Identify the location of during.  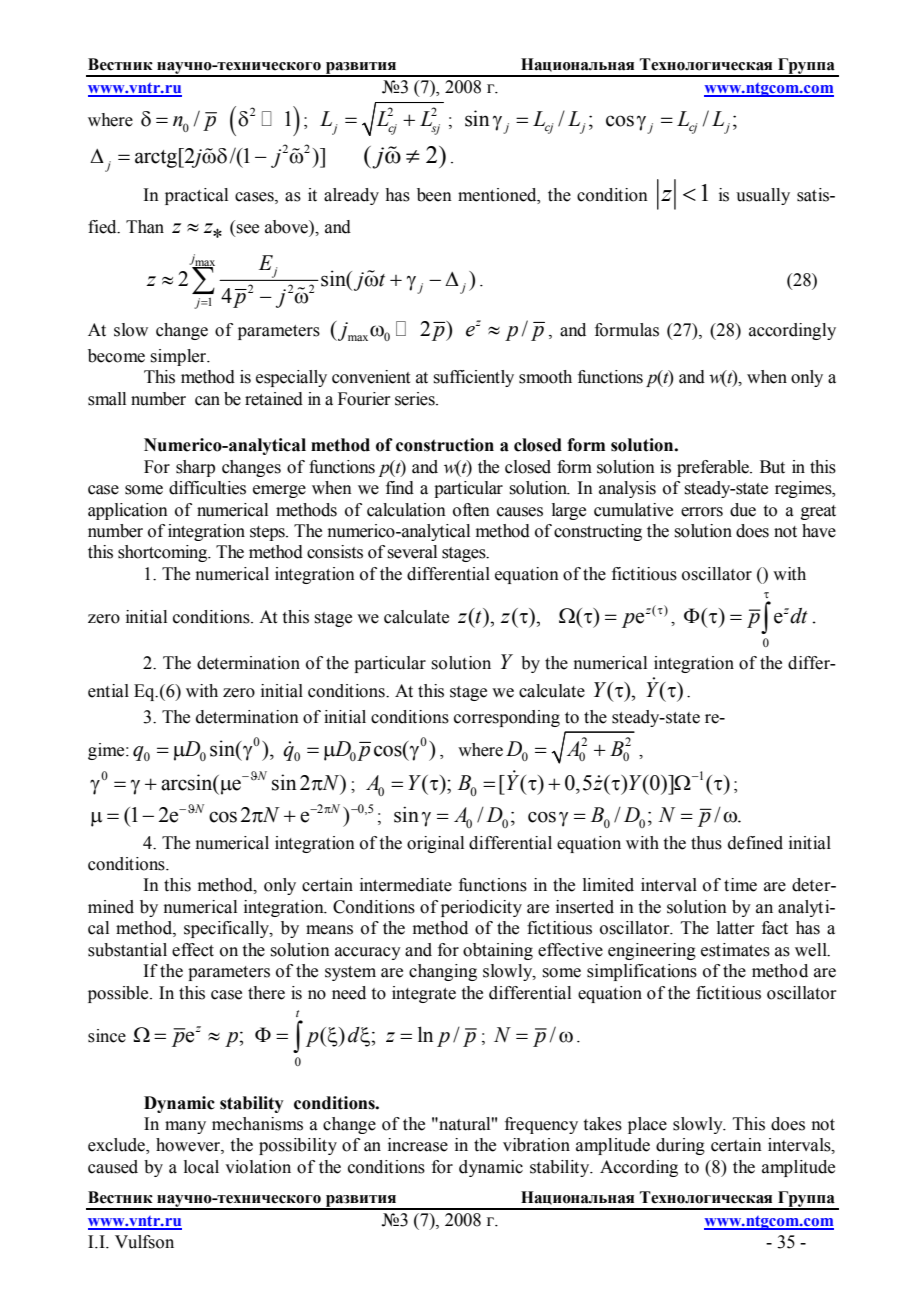
(680, 1146).
